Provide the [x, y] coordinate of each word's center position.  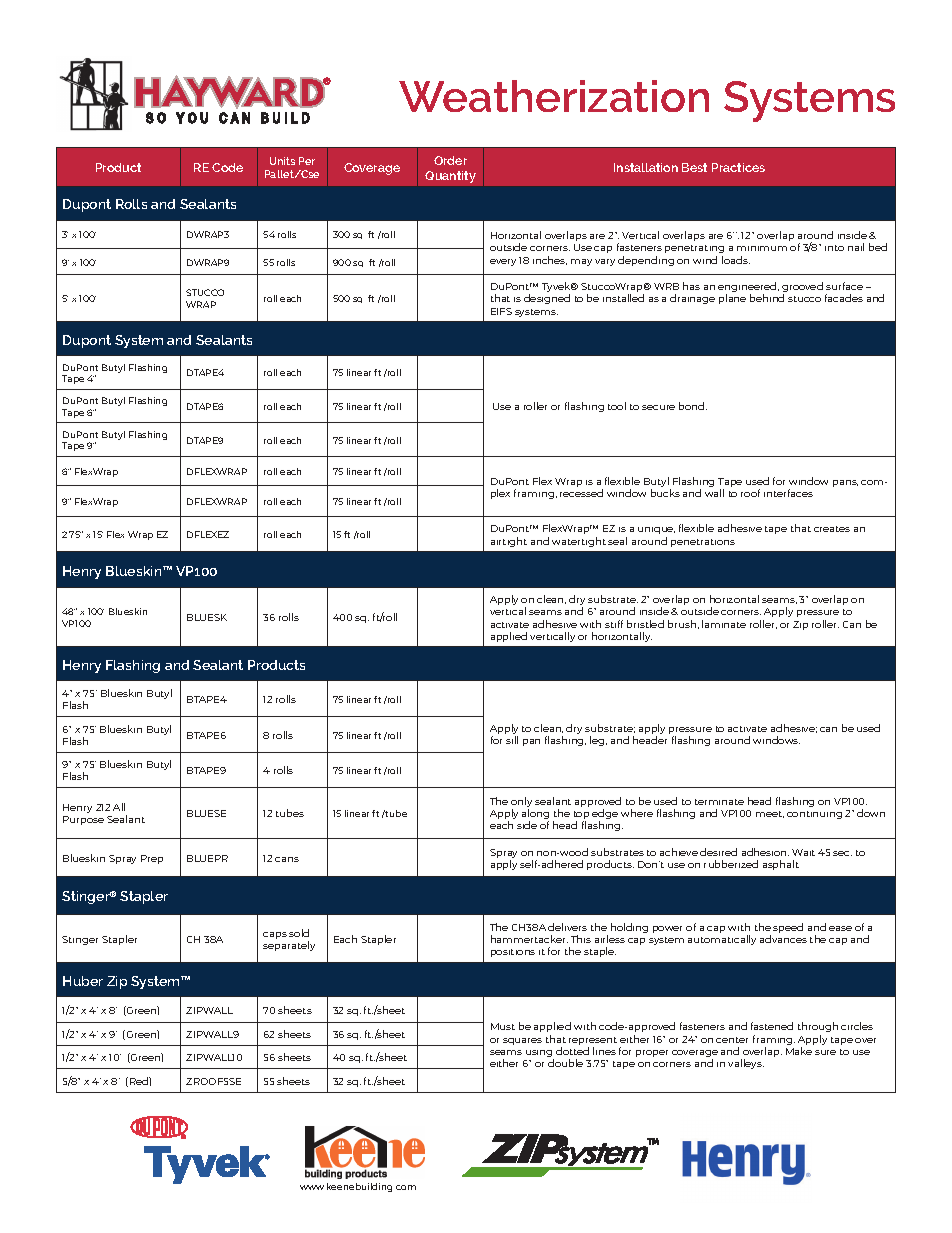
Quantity [450, 177]
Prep [152, 859]
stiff [614, 624]
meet [770, 814]
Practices [738, 167]
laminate [724, 624]
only [521, 803]
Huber [83, 981]
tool [617, 406]
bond [693, 406]
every [503, 262]
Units [282, 161]
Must [503, 1026]
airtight [509, 542]
